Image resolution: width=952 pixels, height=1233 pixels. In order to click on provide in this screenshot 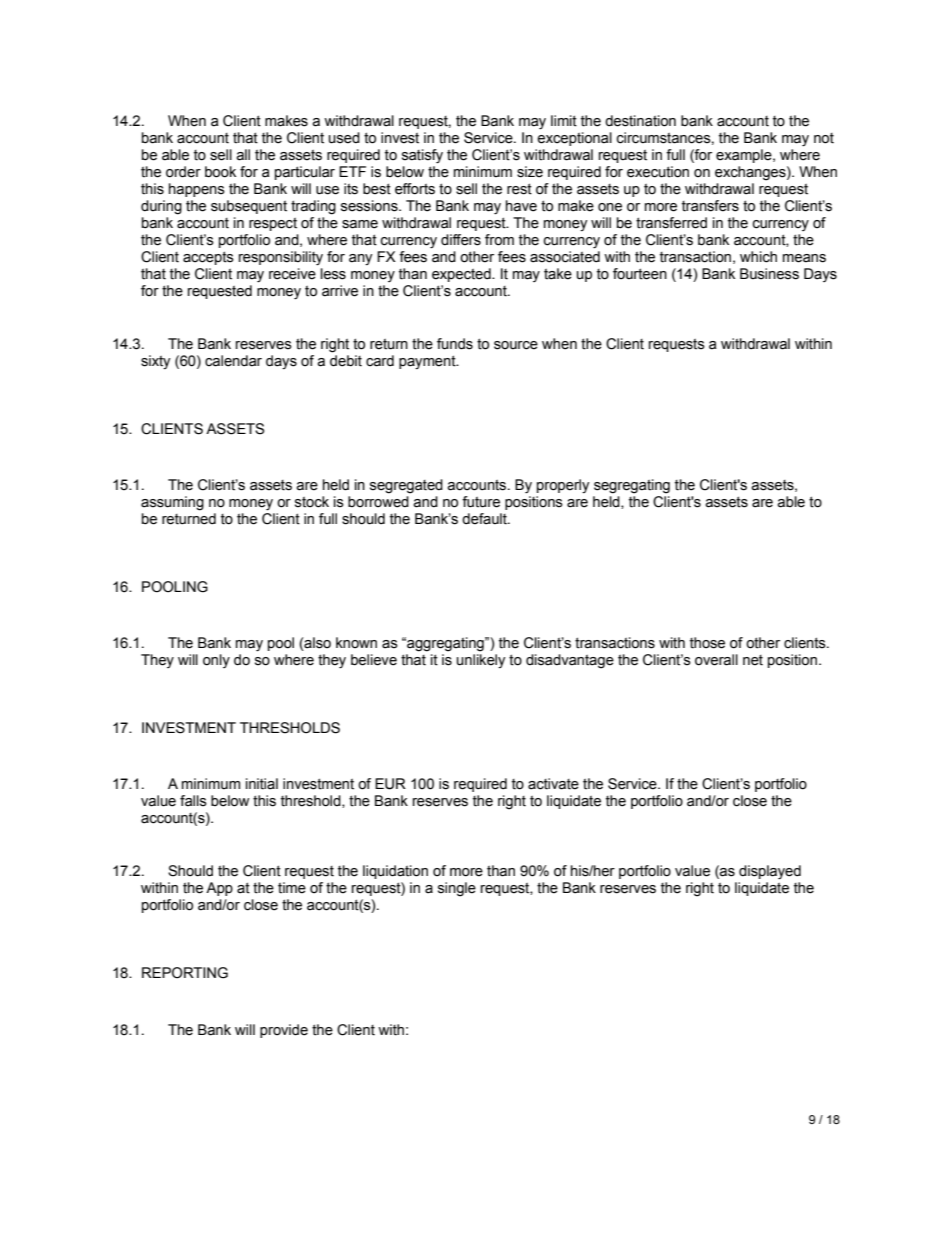, I will do `click(284, 1031)`.
